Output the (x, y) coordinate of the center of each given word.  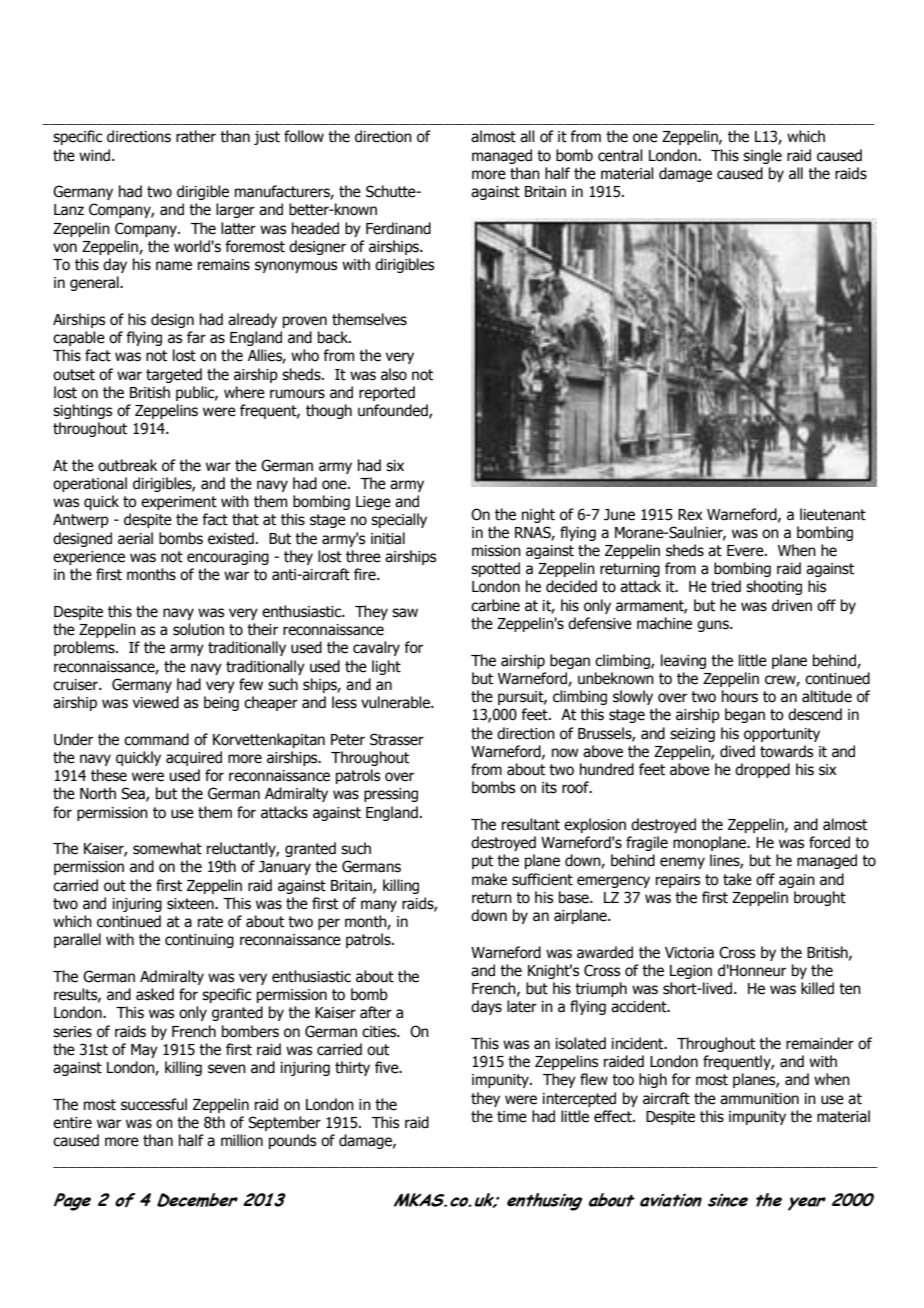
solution (198, 629)
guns (714, 626)
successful (154, 1104)
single (762, 156)
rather (196, 136)
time (512, 1117)
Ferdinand (398, 228)
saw (405, 613)
